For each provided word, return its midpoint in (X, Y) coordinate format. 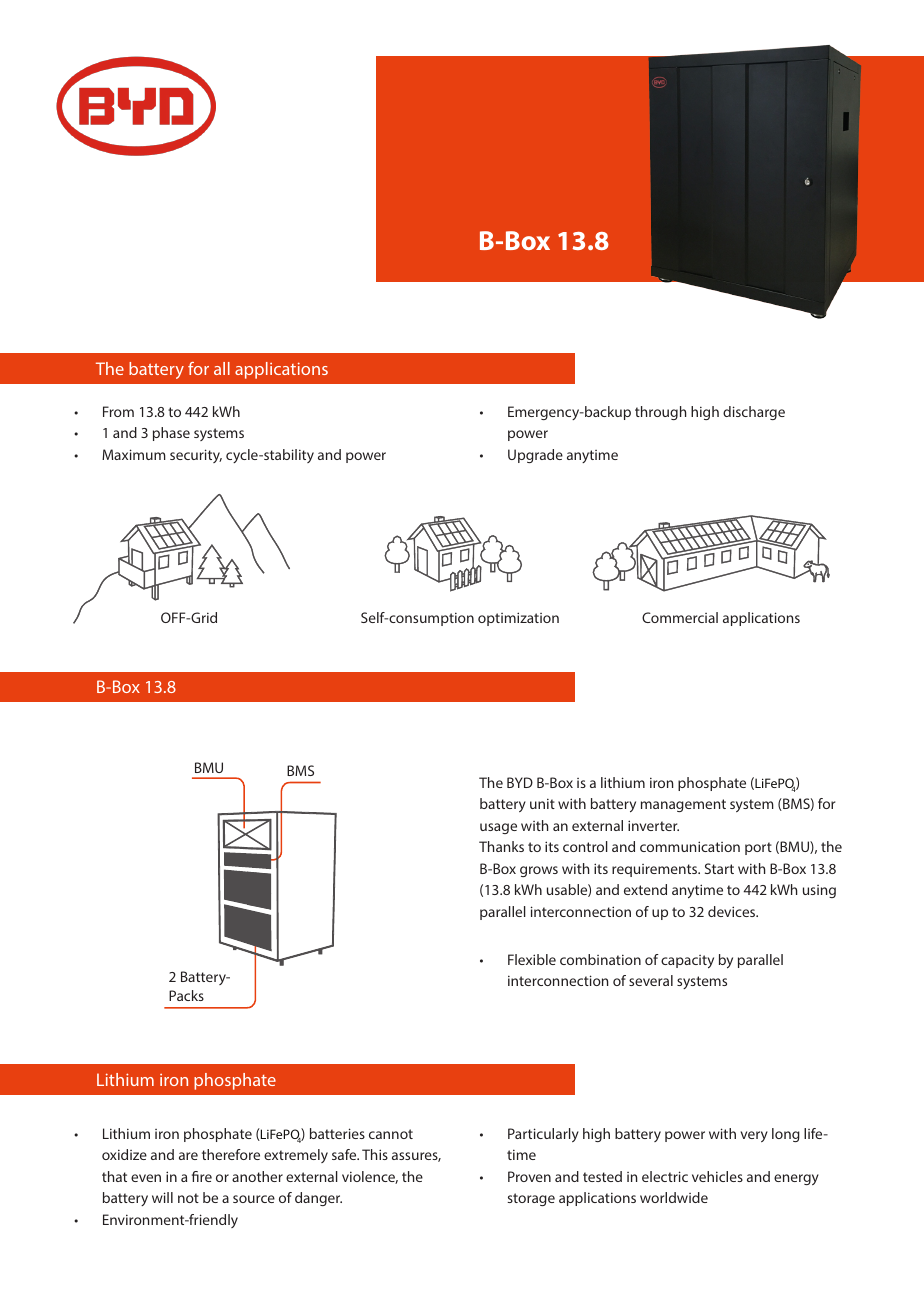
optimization (518, 619)
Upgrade (535, 456)
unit (542, 803)
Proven (529, 1176)
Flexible (532, 959)
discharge (754, 413)
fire (202, 1176)
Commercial (680, 617)
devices (733, 911)
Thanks (501, 846)
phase (171, 434)
